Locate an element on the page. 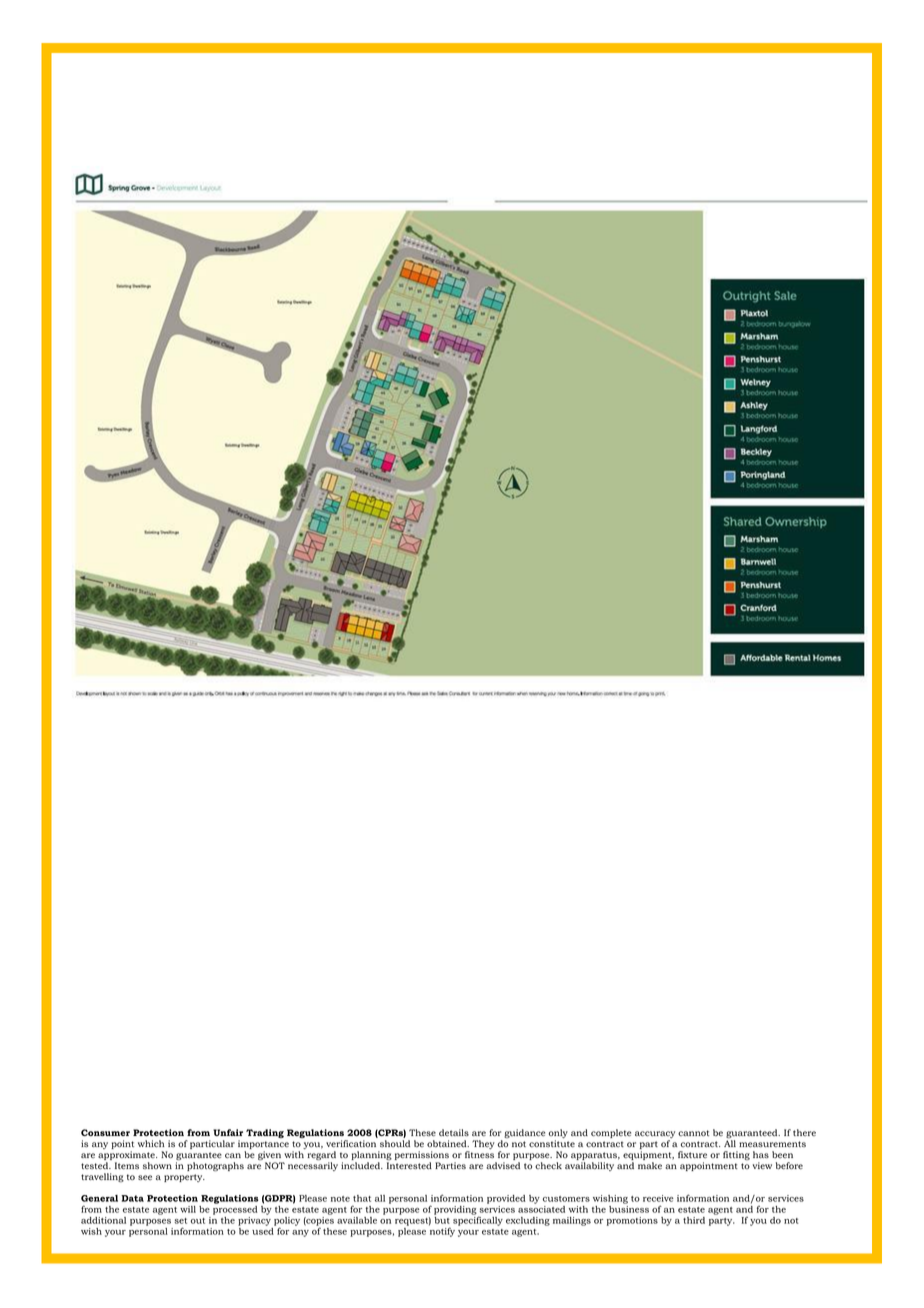 The height and width of the page is (1308, 924). Unfair is located at coordinates (228, 1132).
